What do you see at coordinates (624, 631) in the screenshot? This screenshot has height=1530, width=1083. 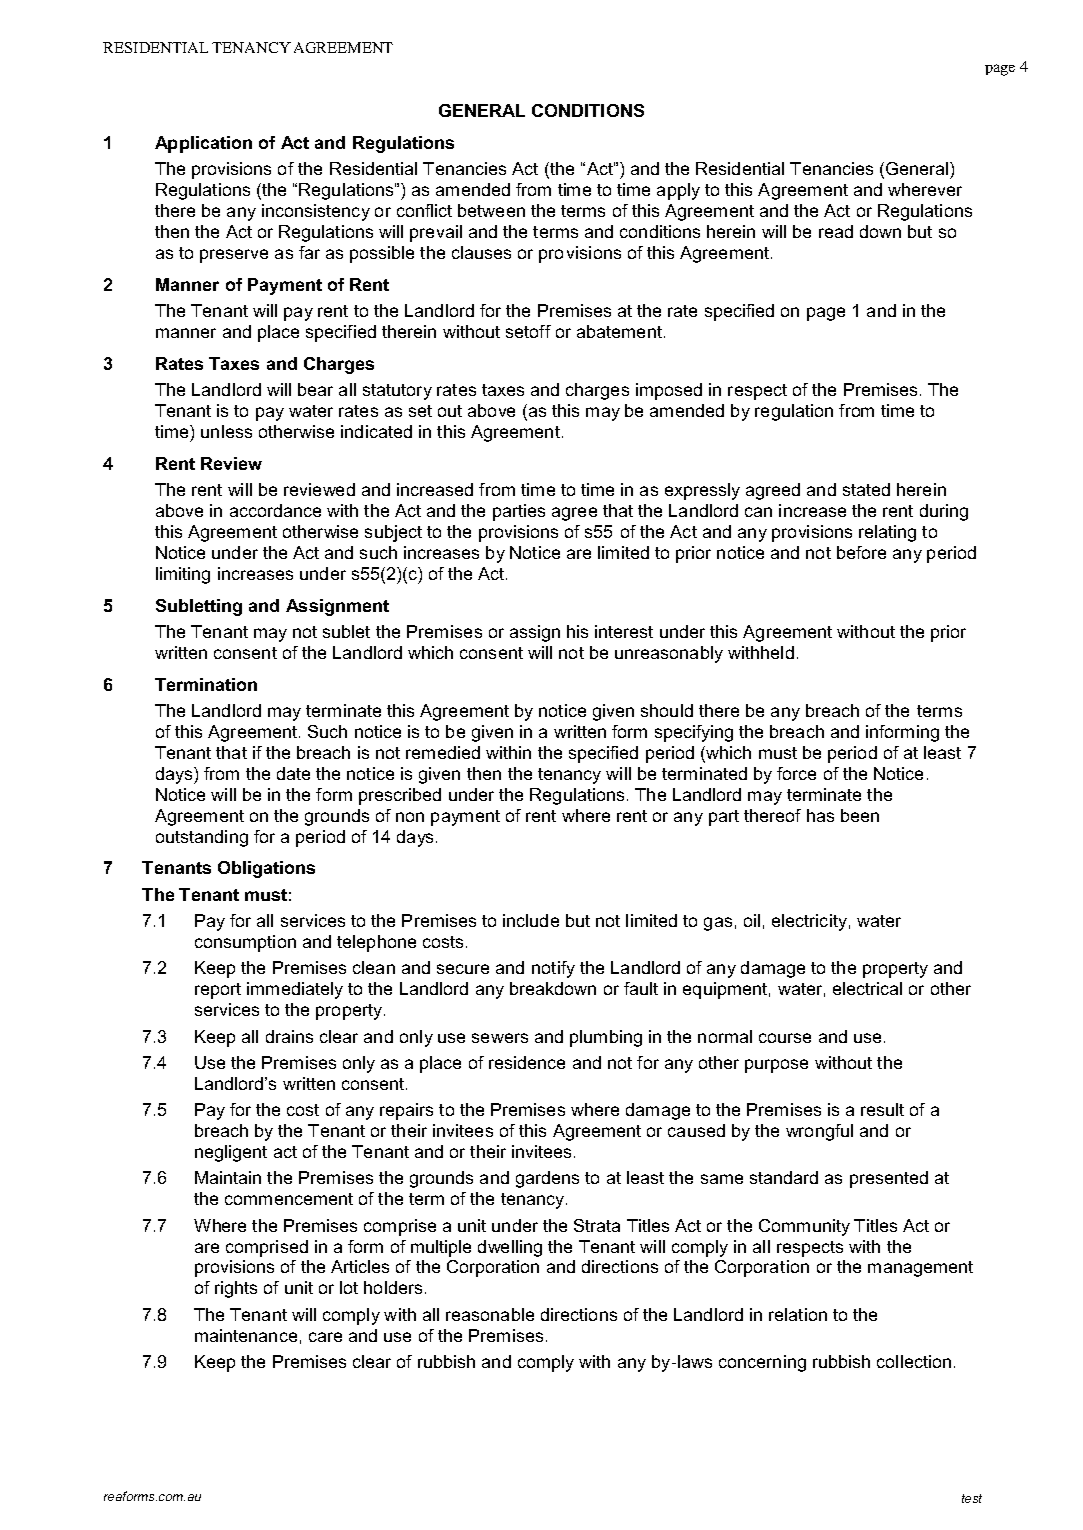 I see `interest` at bounding box center [624, 631].
